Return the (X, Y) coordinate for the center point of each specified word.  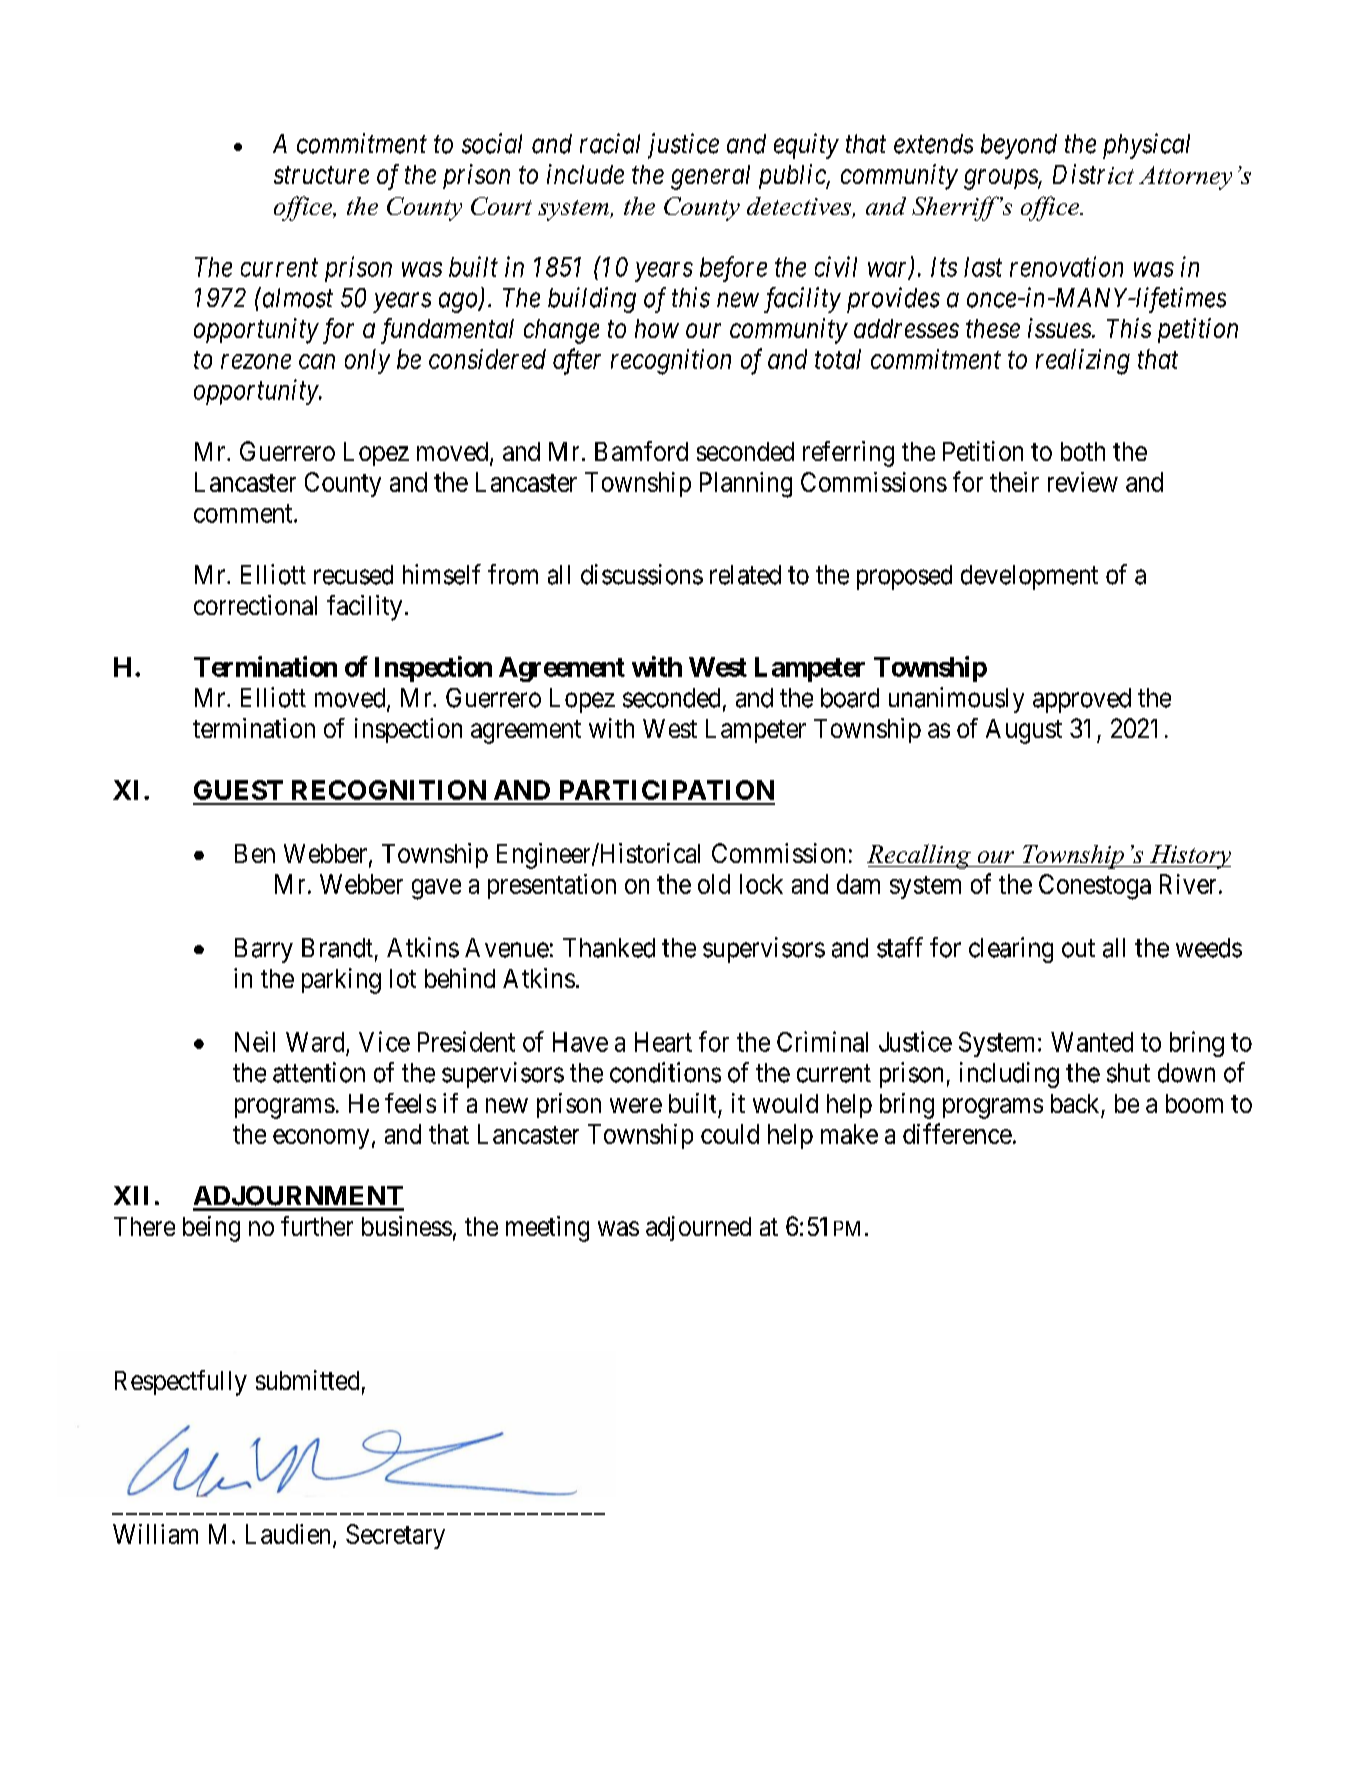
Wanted (1092, 1042)
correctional (255, 605)
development (1029, 577)
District (1093, 174)
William (155, 1534)
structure (321, 175)
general (710, 177)
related (745, 575)
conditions (665, 1072)
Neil (255, 1041)
